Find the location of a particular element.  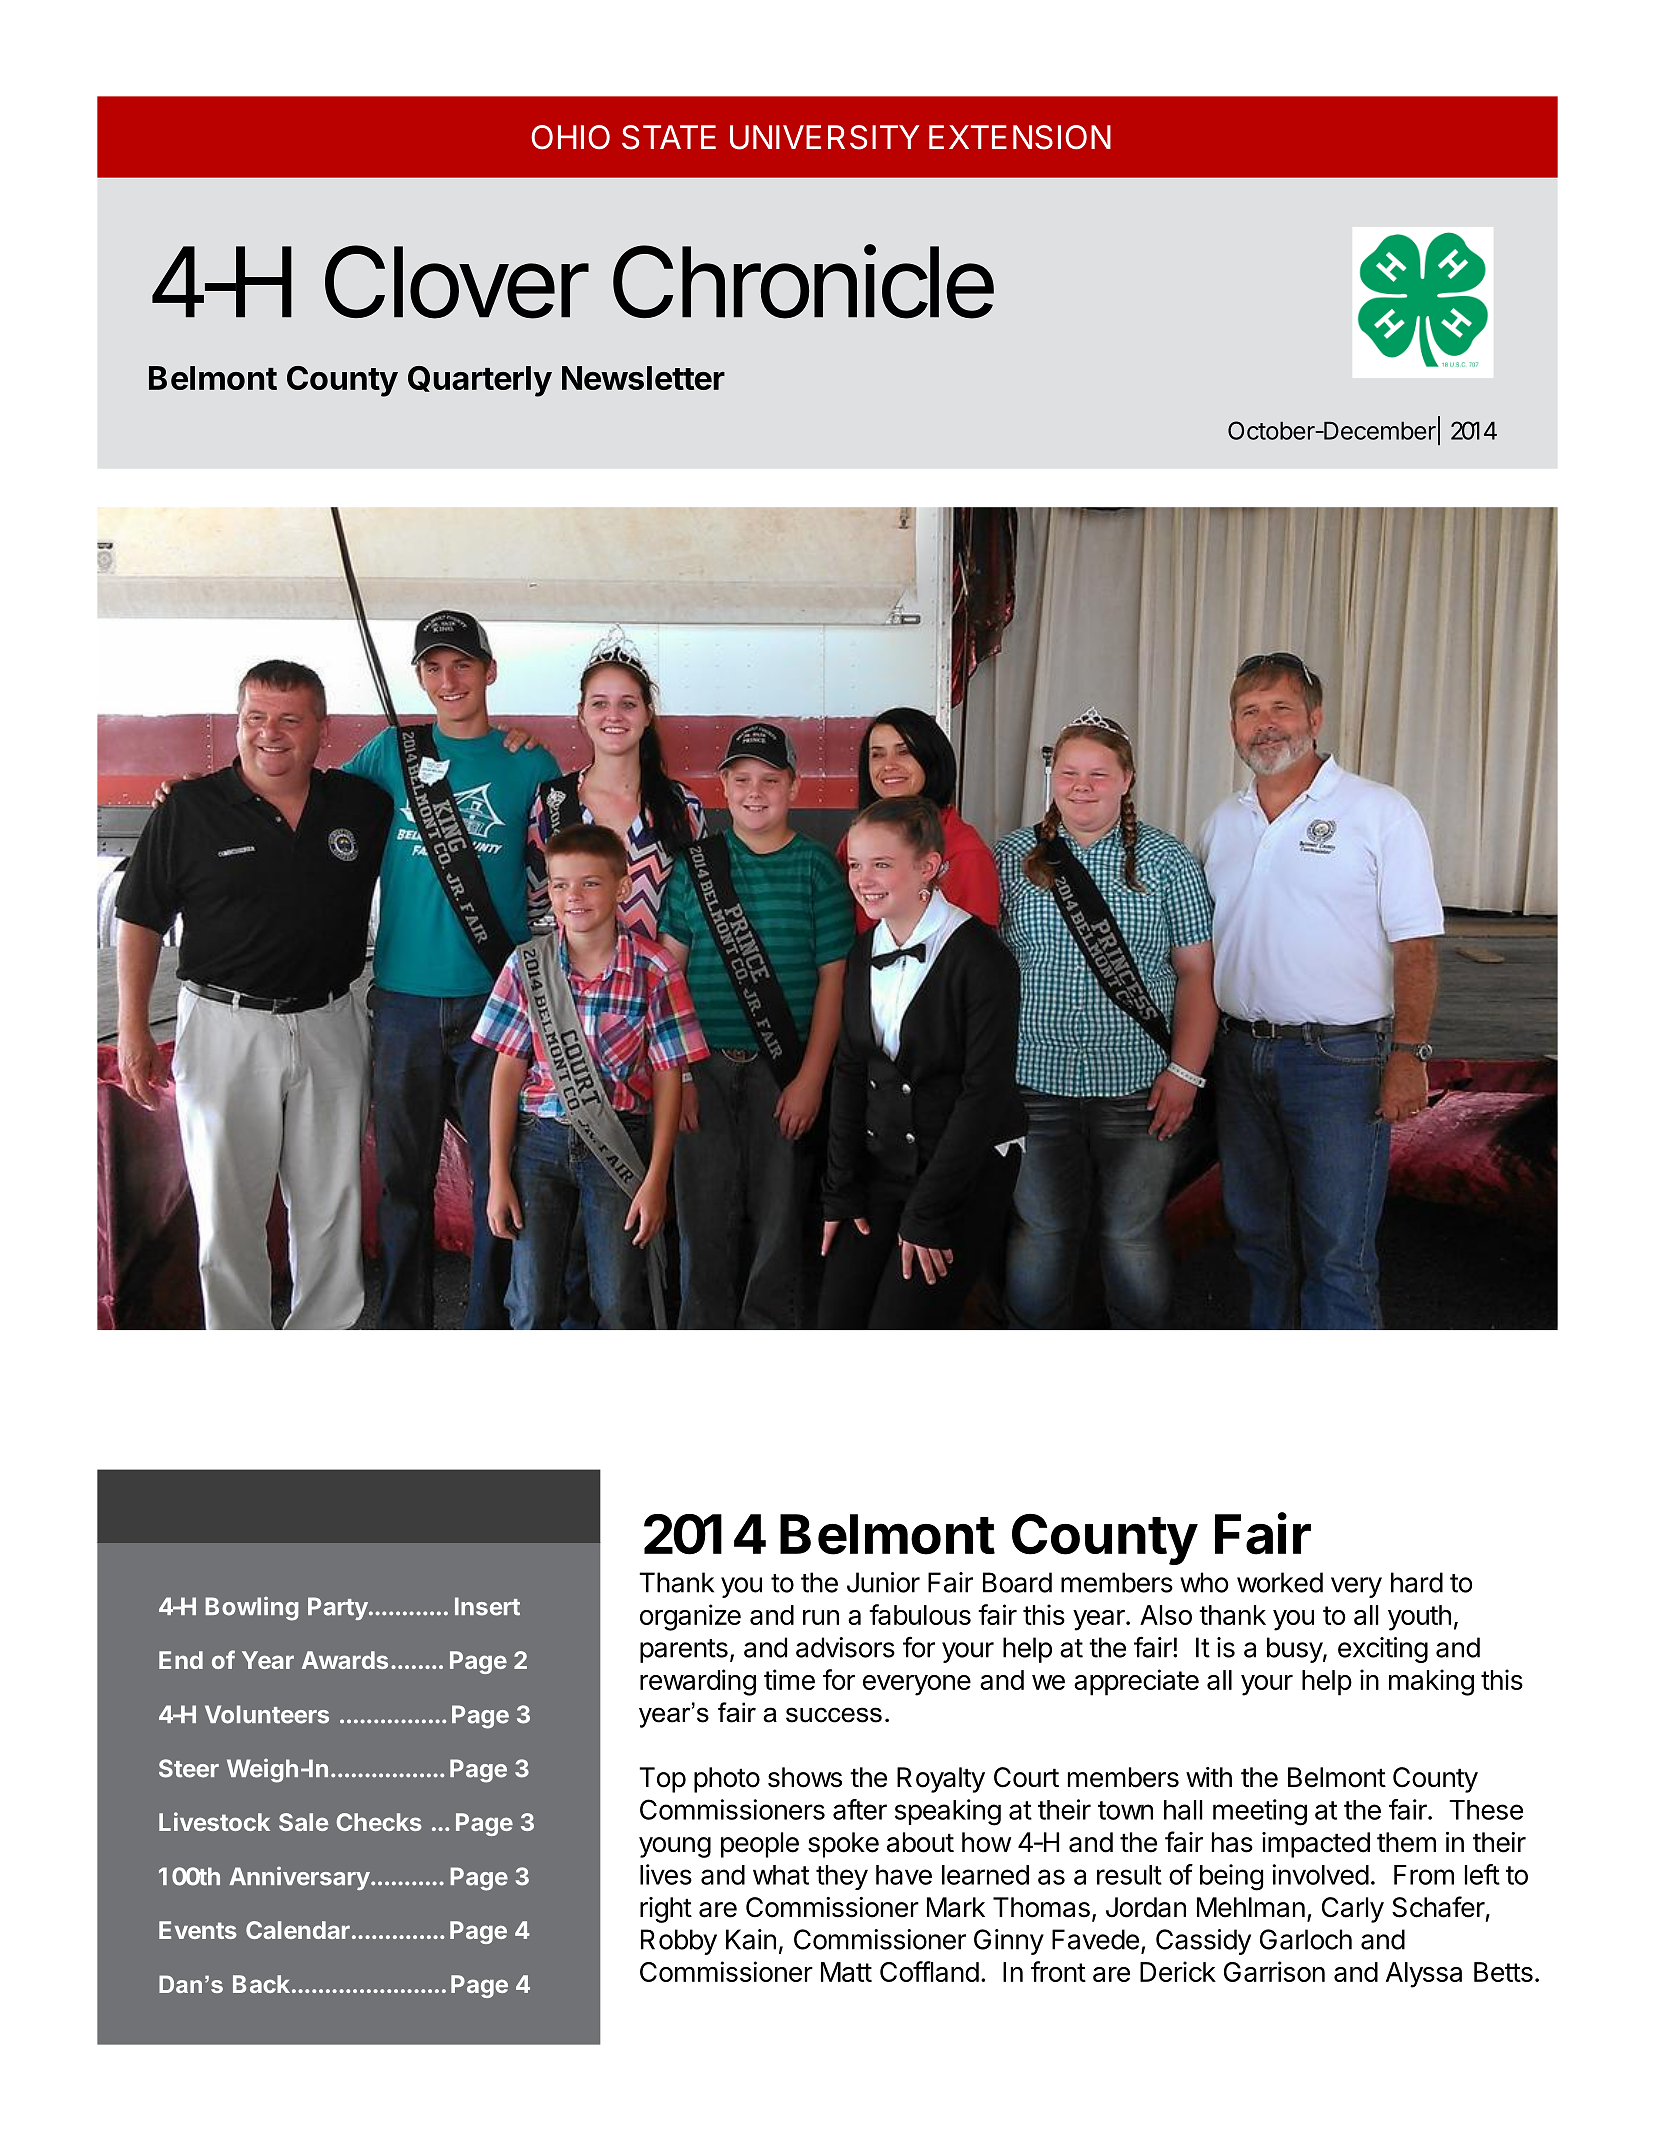

UNIVERSITY is located at coordinates (824, 137).
